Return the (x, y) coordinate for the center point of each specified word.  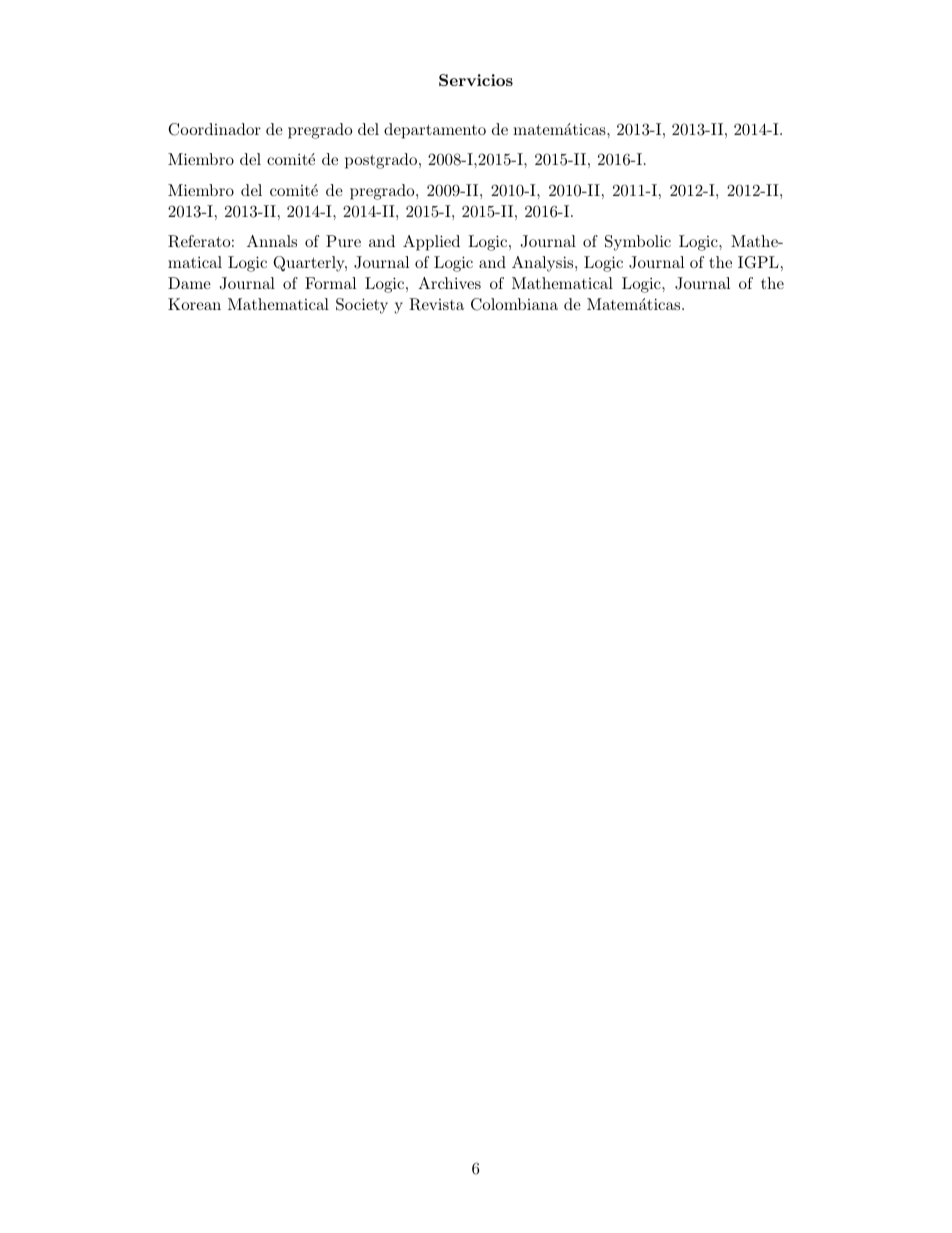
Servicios (476, 80)
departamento (435, 131)
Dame (189, 283)
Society (362, 306)
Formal (330, 283)
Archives (449, 283)
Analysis (544, 264)
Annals (272, 241)
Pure (343, 241)
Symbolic (638, 243)
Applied (431, 243)
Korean (194, 304)
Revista (436, 304)
